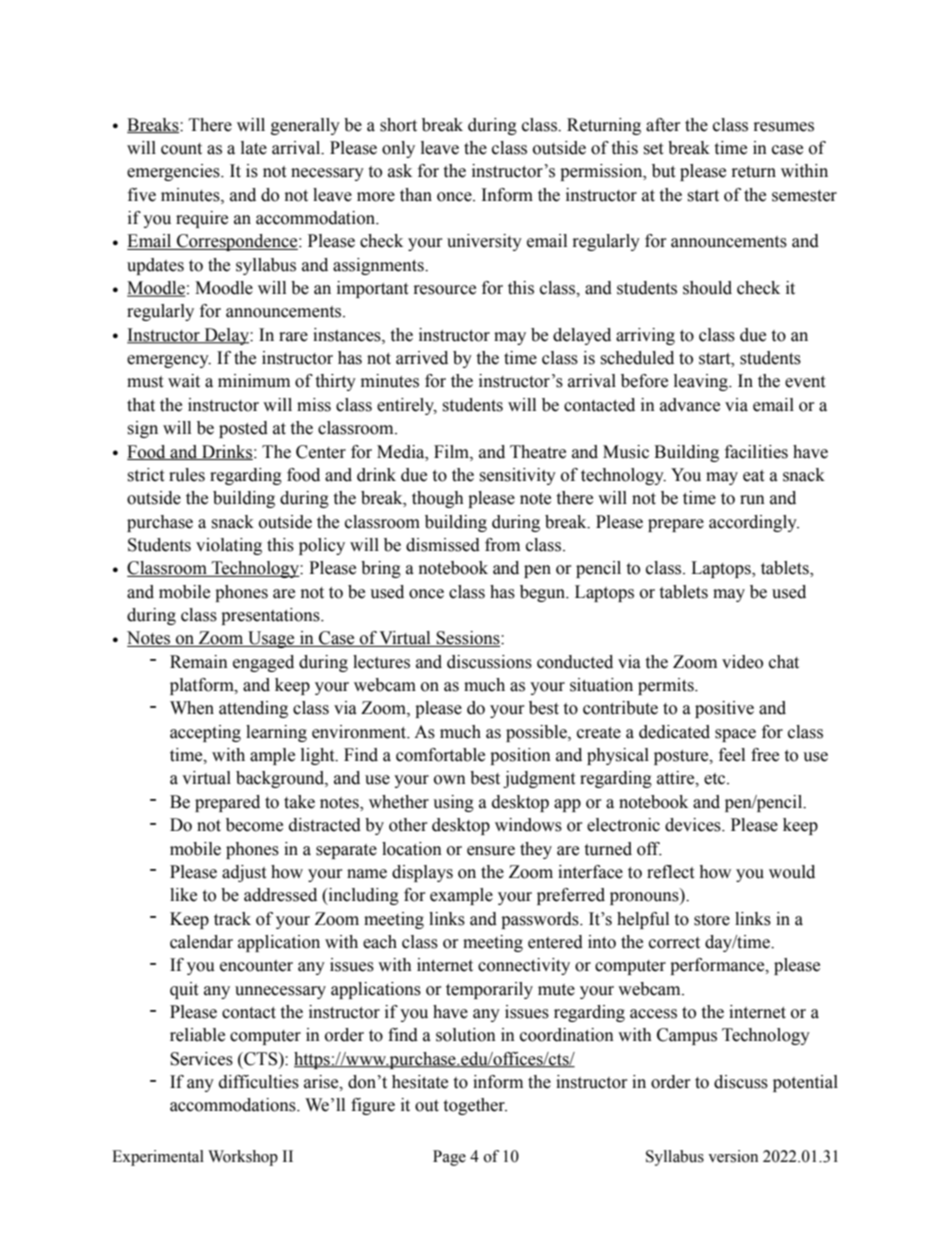  Describe the element at coordinates (733, 1156) in the screenshot. I see `version` at that location.
